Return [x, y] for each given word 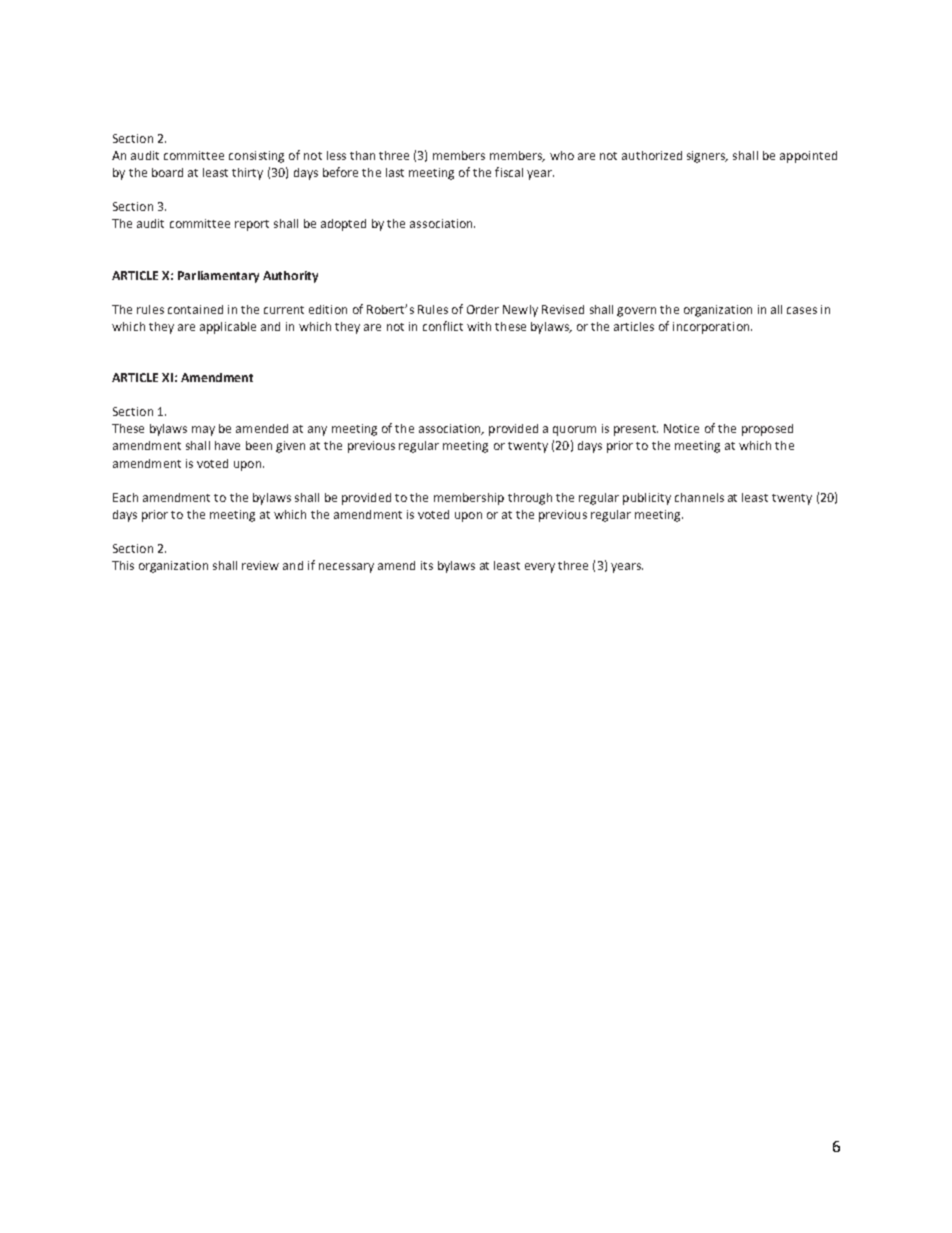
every [540, 568]
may [203, 431]
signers [707, 157]
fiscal [509, 172]
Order [483, 309]
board [167, 172]
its [427, 565]
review [260, 565]
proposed [767, 430]
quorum [574, 431]
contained [195, 309]
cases [802, 310]
